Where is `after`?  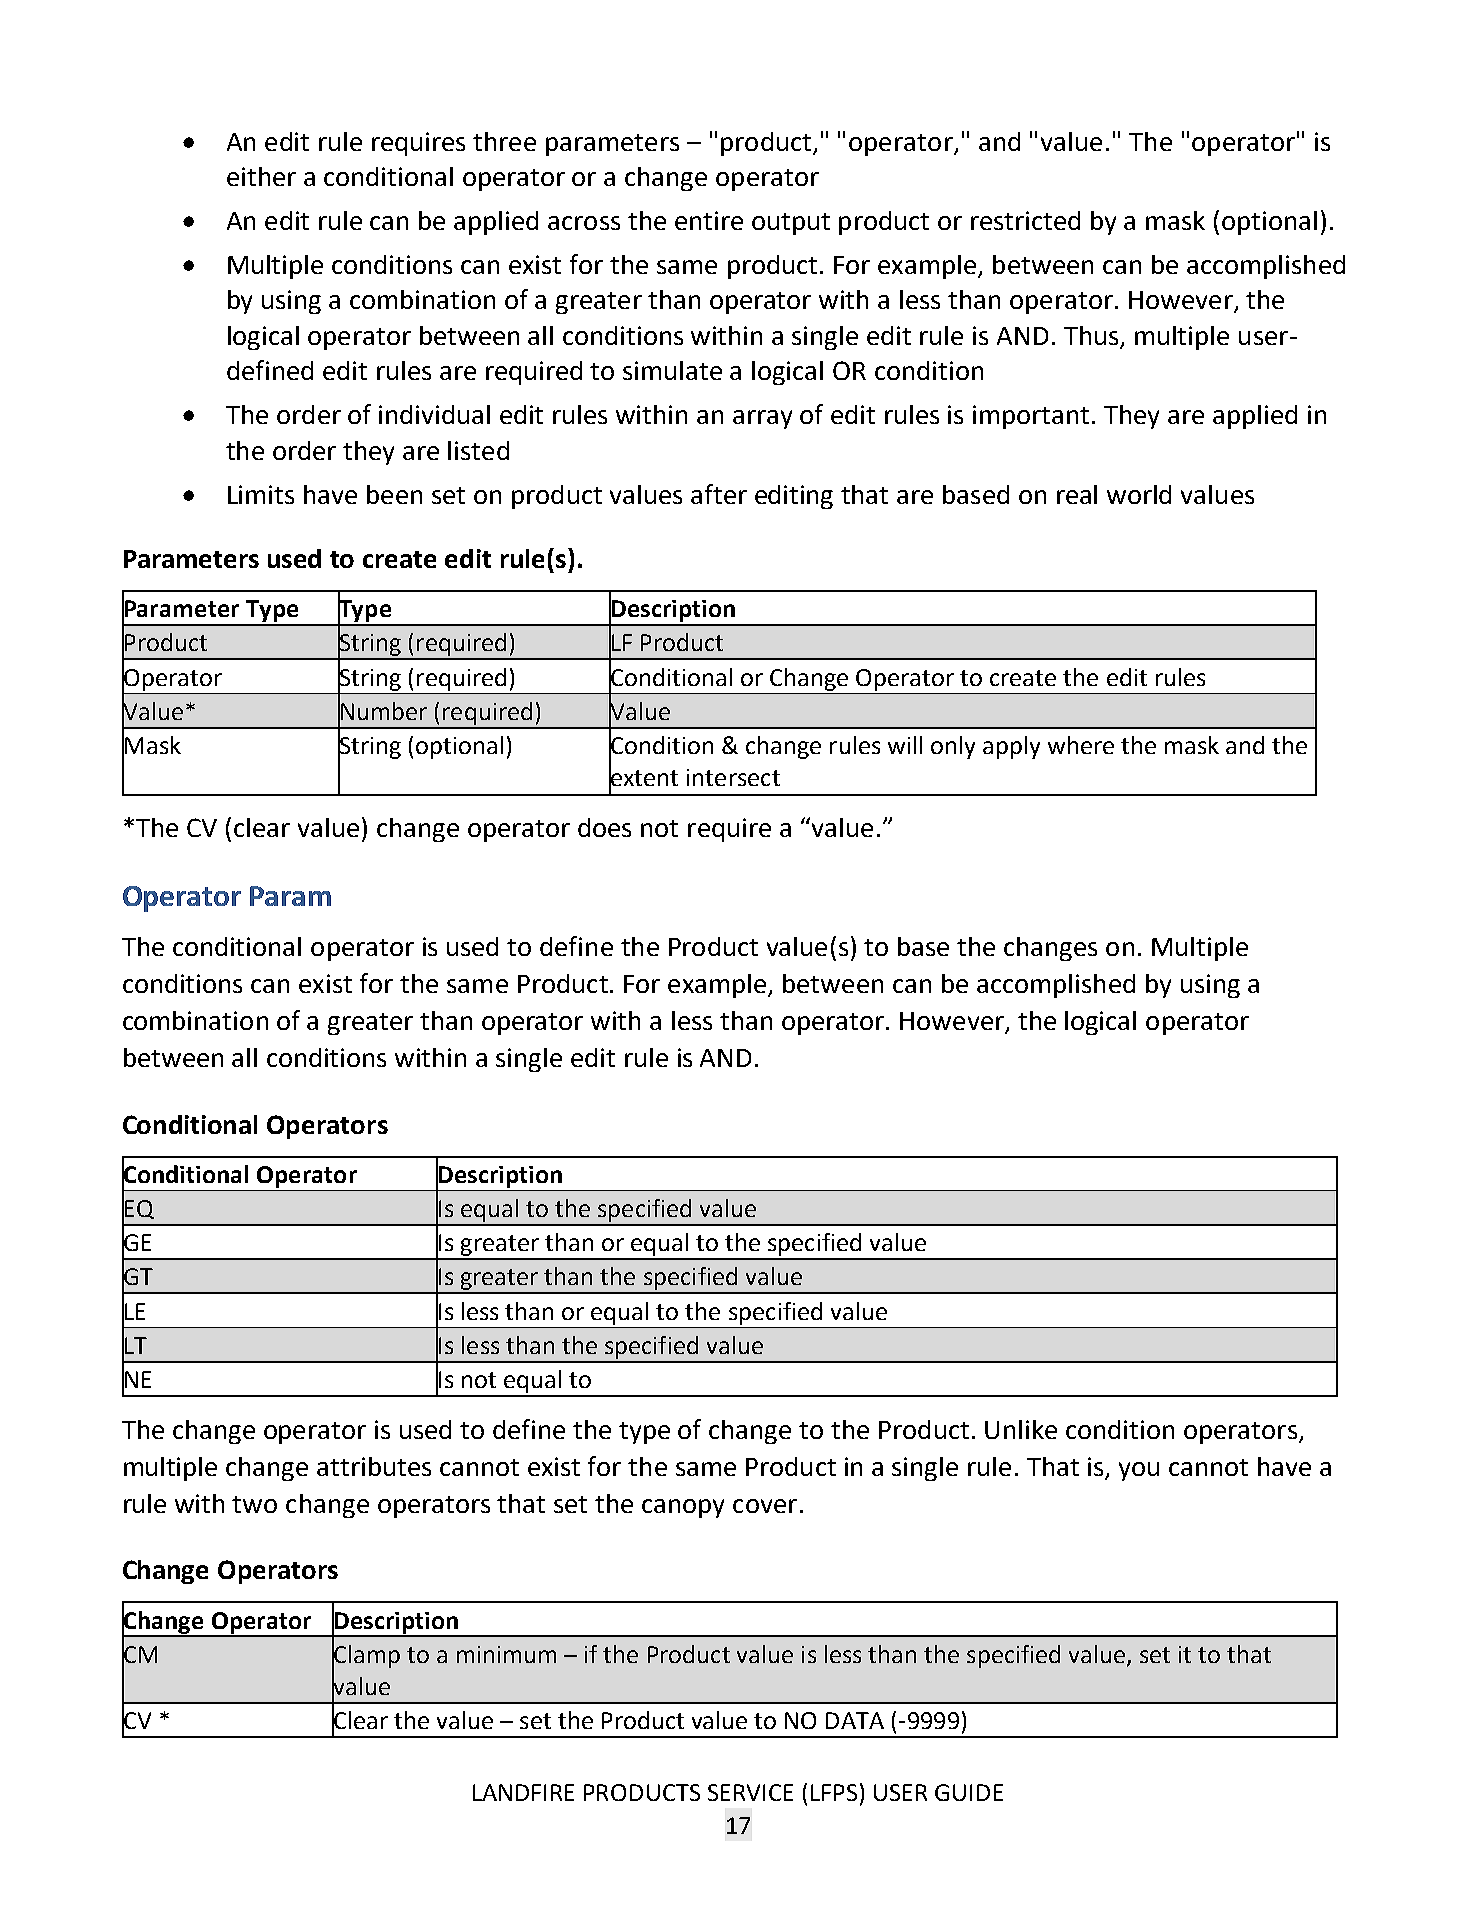 after is located at coordinates (719, 494).
